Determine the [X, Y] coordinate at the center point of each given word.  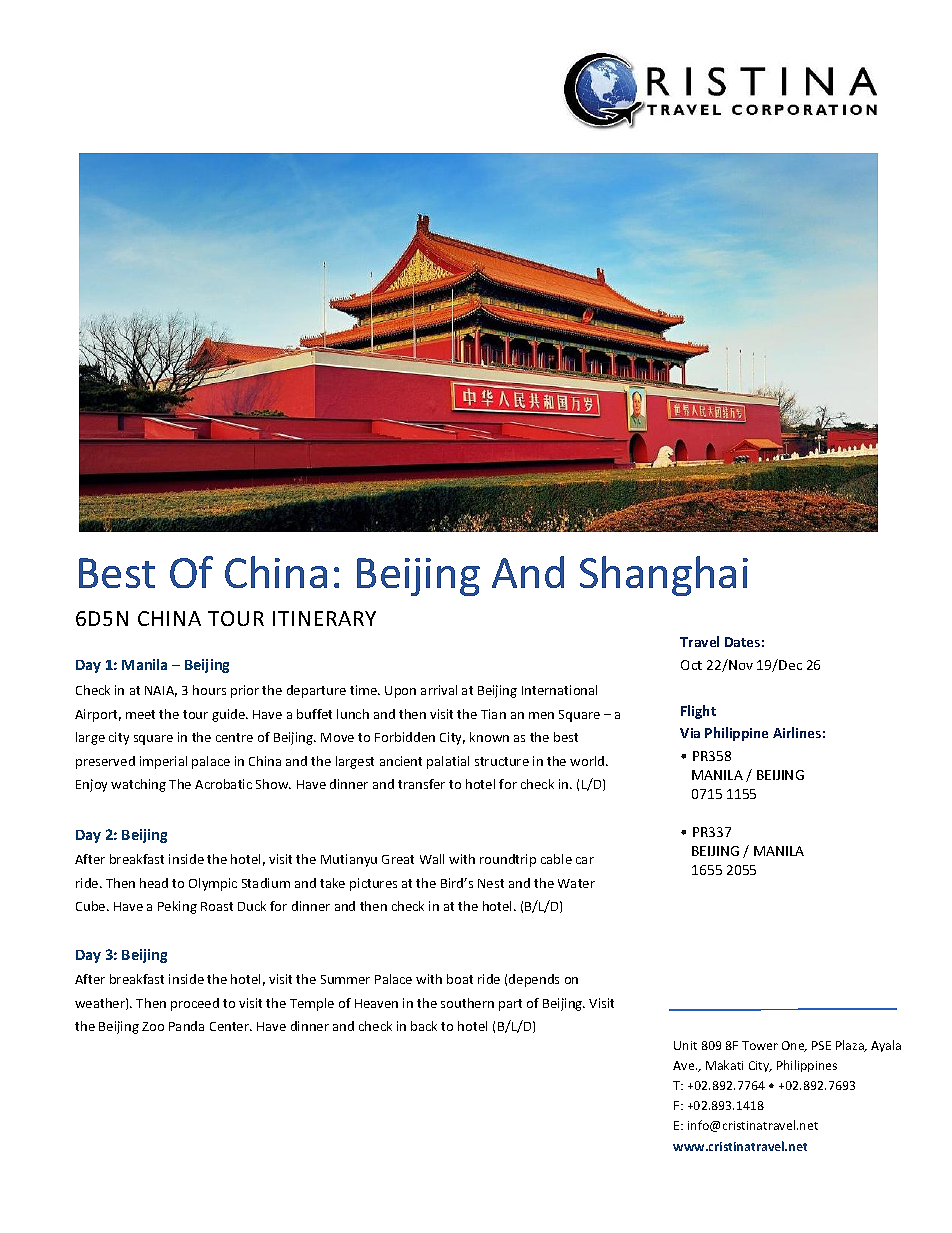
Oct [691, 665]
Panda [186, 1026]
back [424, 1026]
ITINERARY [324, 618]
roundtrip [508, 860]
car [585, 860]
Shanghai [664, 576]
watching [138, 785]
